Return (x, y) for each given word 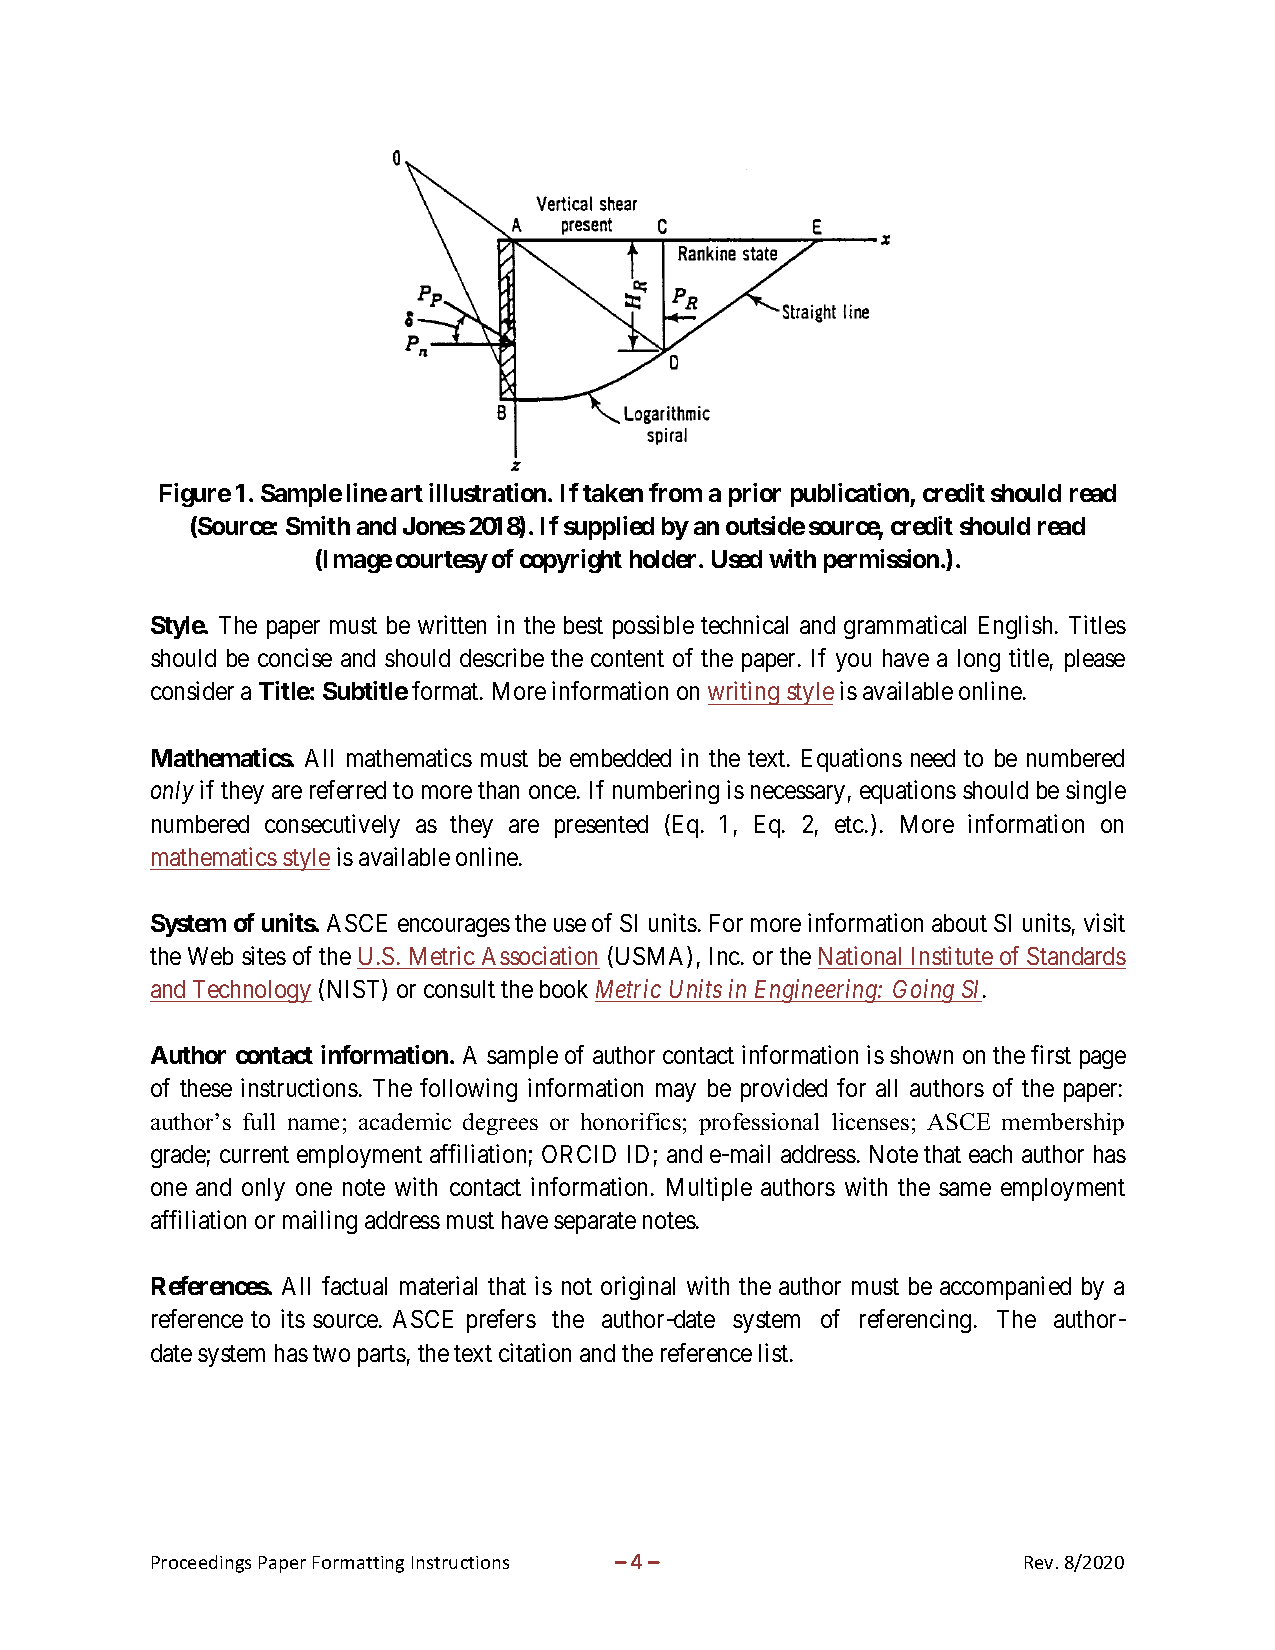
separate (595, 1223)
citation (535, 1352)
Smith (318, 525)
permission (881, 561)
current (254, 1155)
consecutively (332, 826)
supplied (609, 528)
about (959, 923)
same (965, 1189)
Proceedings (201, 1564)
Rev (1039, 1562)
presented (601, 826)
